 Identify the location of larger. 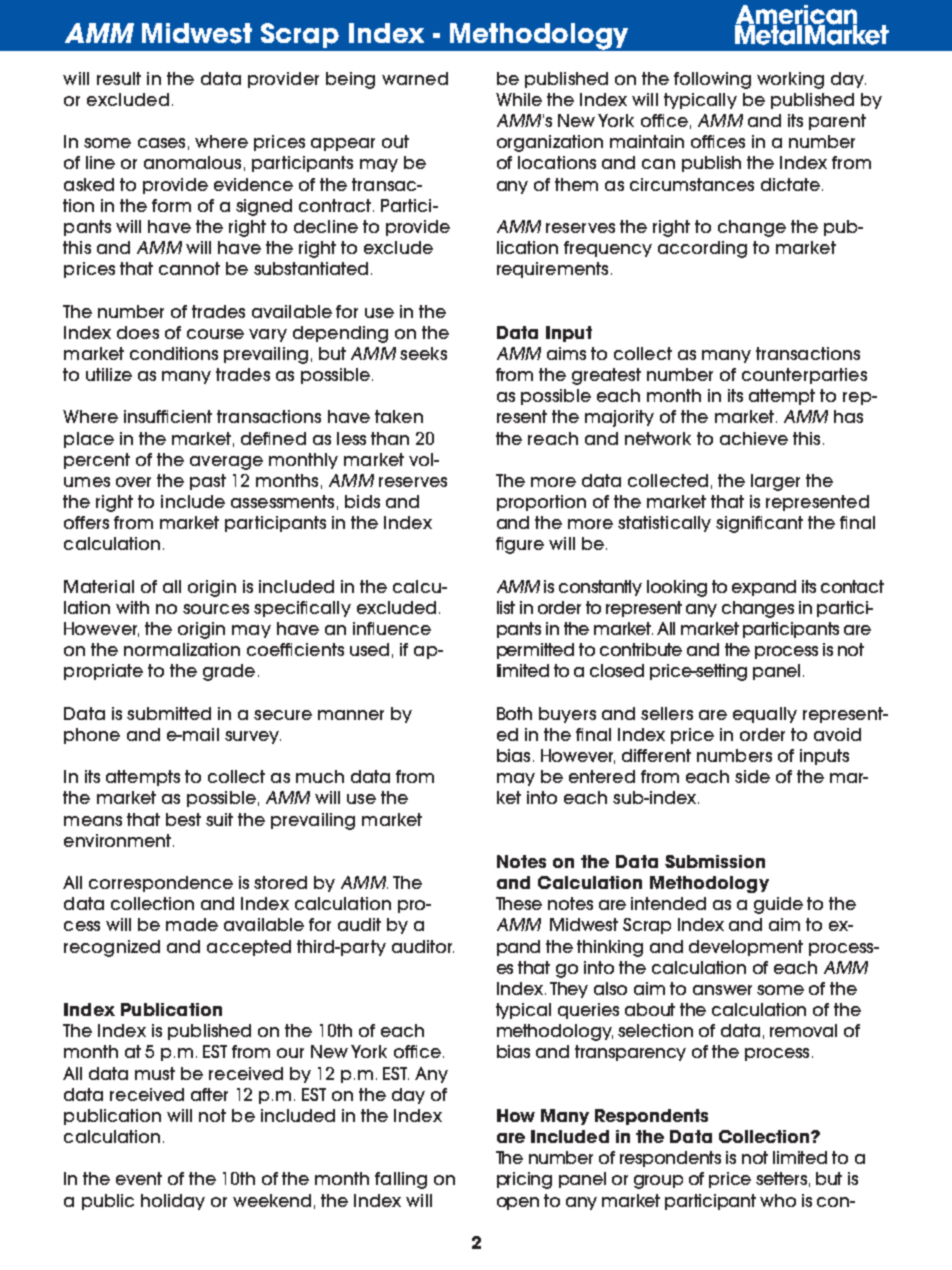
(775, 482).
